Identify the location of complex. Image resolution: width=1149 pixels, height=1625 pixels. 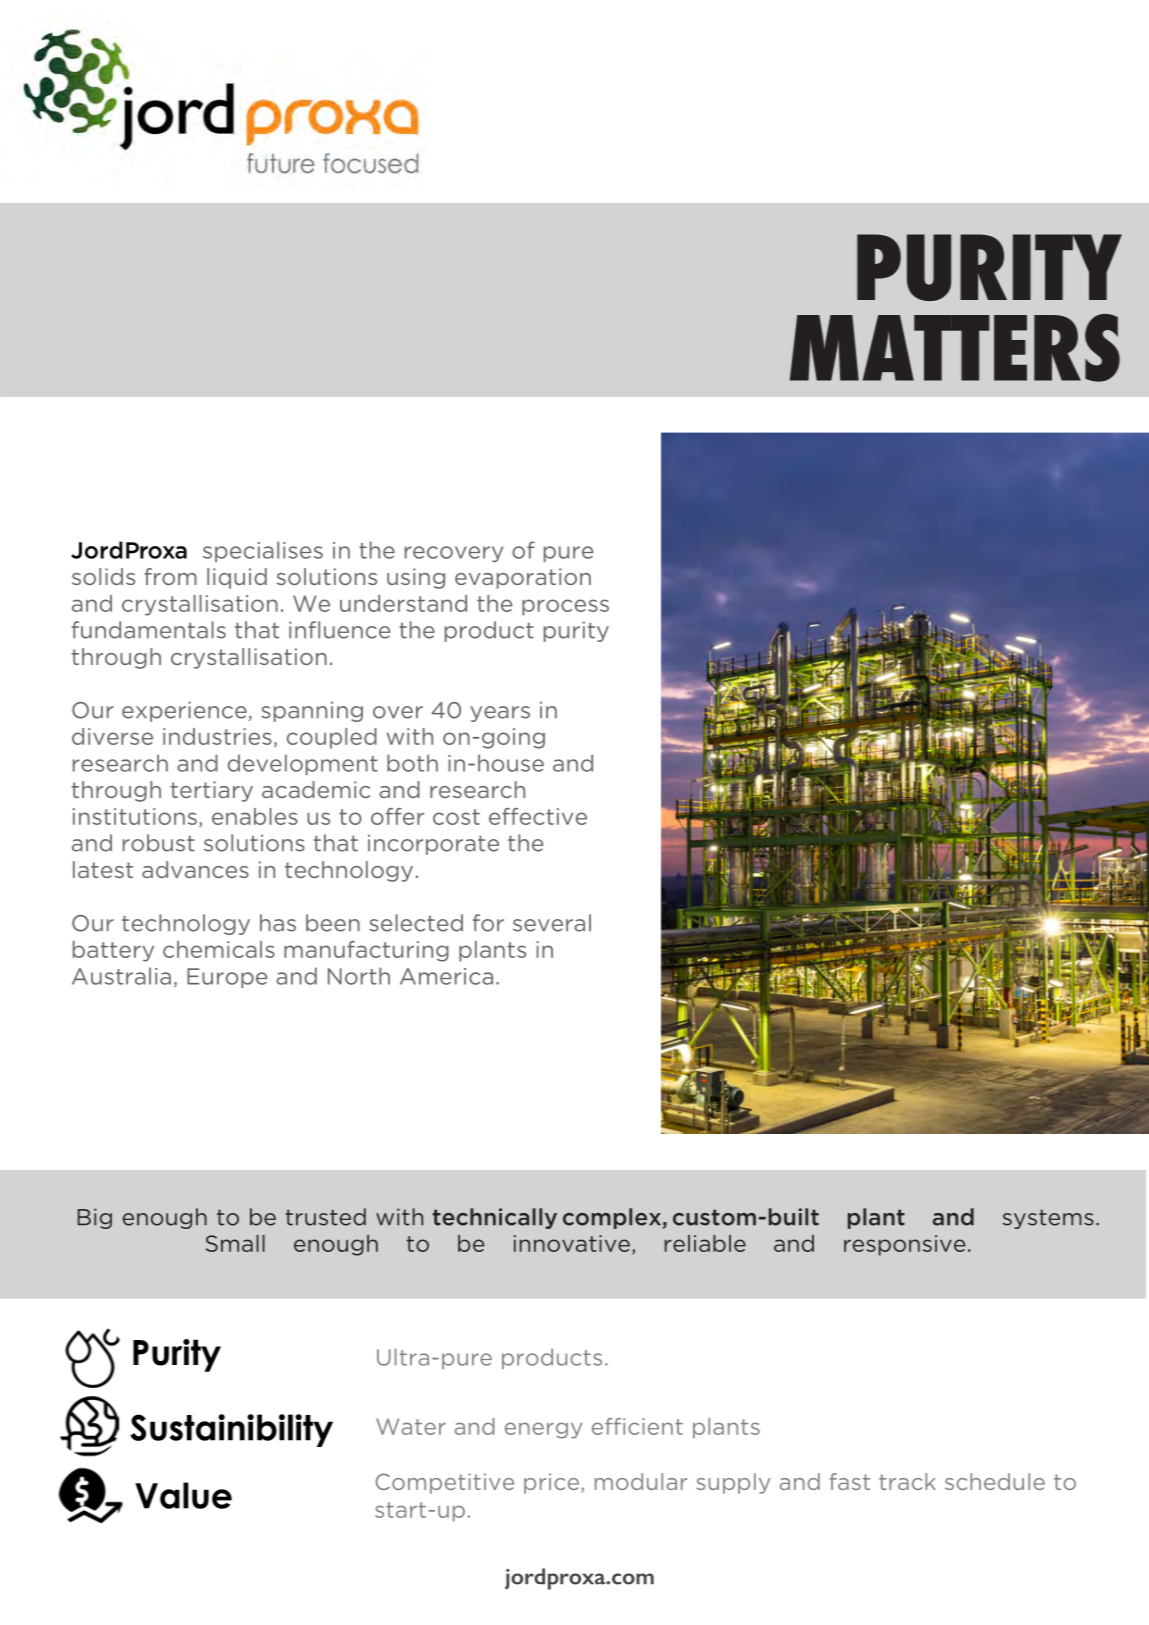
(612, 1218).
